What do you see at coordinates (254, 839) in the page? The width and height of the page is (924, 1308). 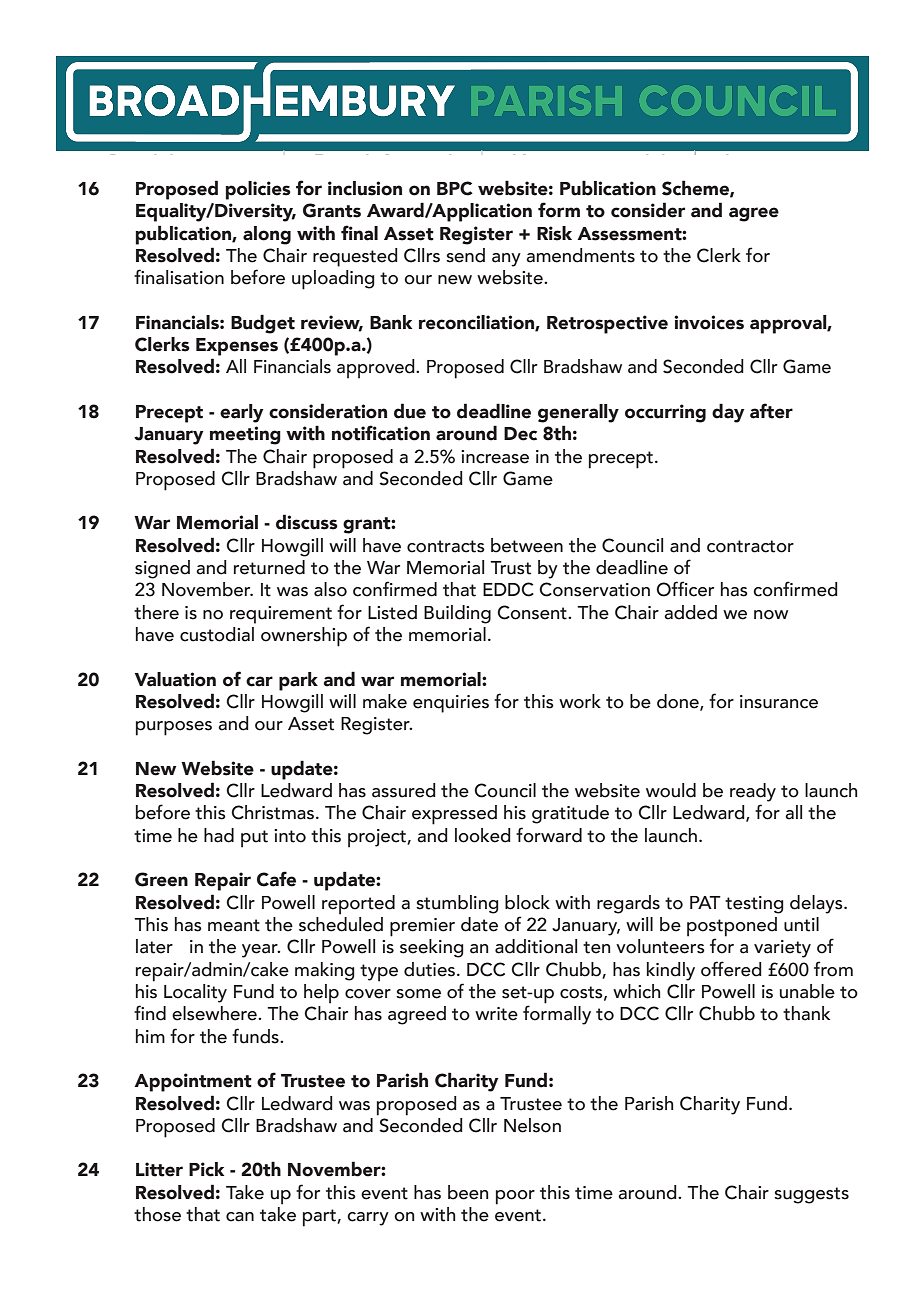 I see `put` at bounding box center [254, 839].
